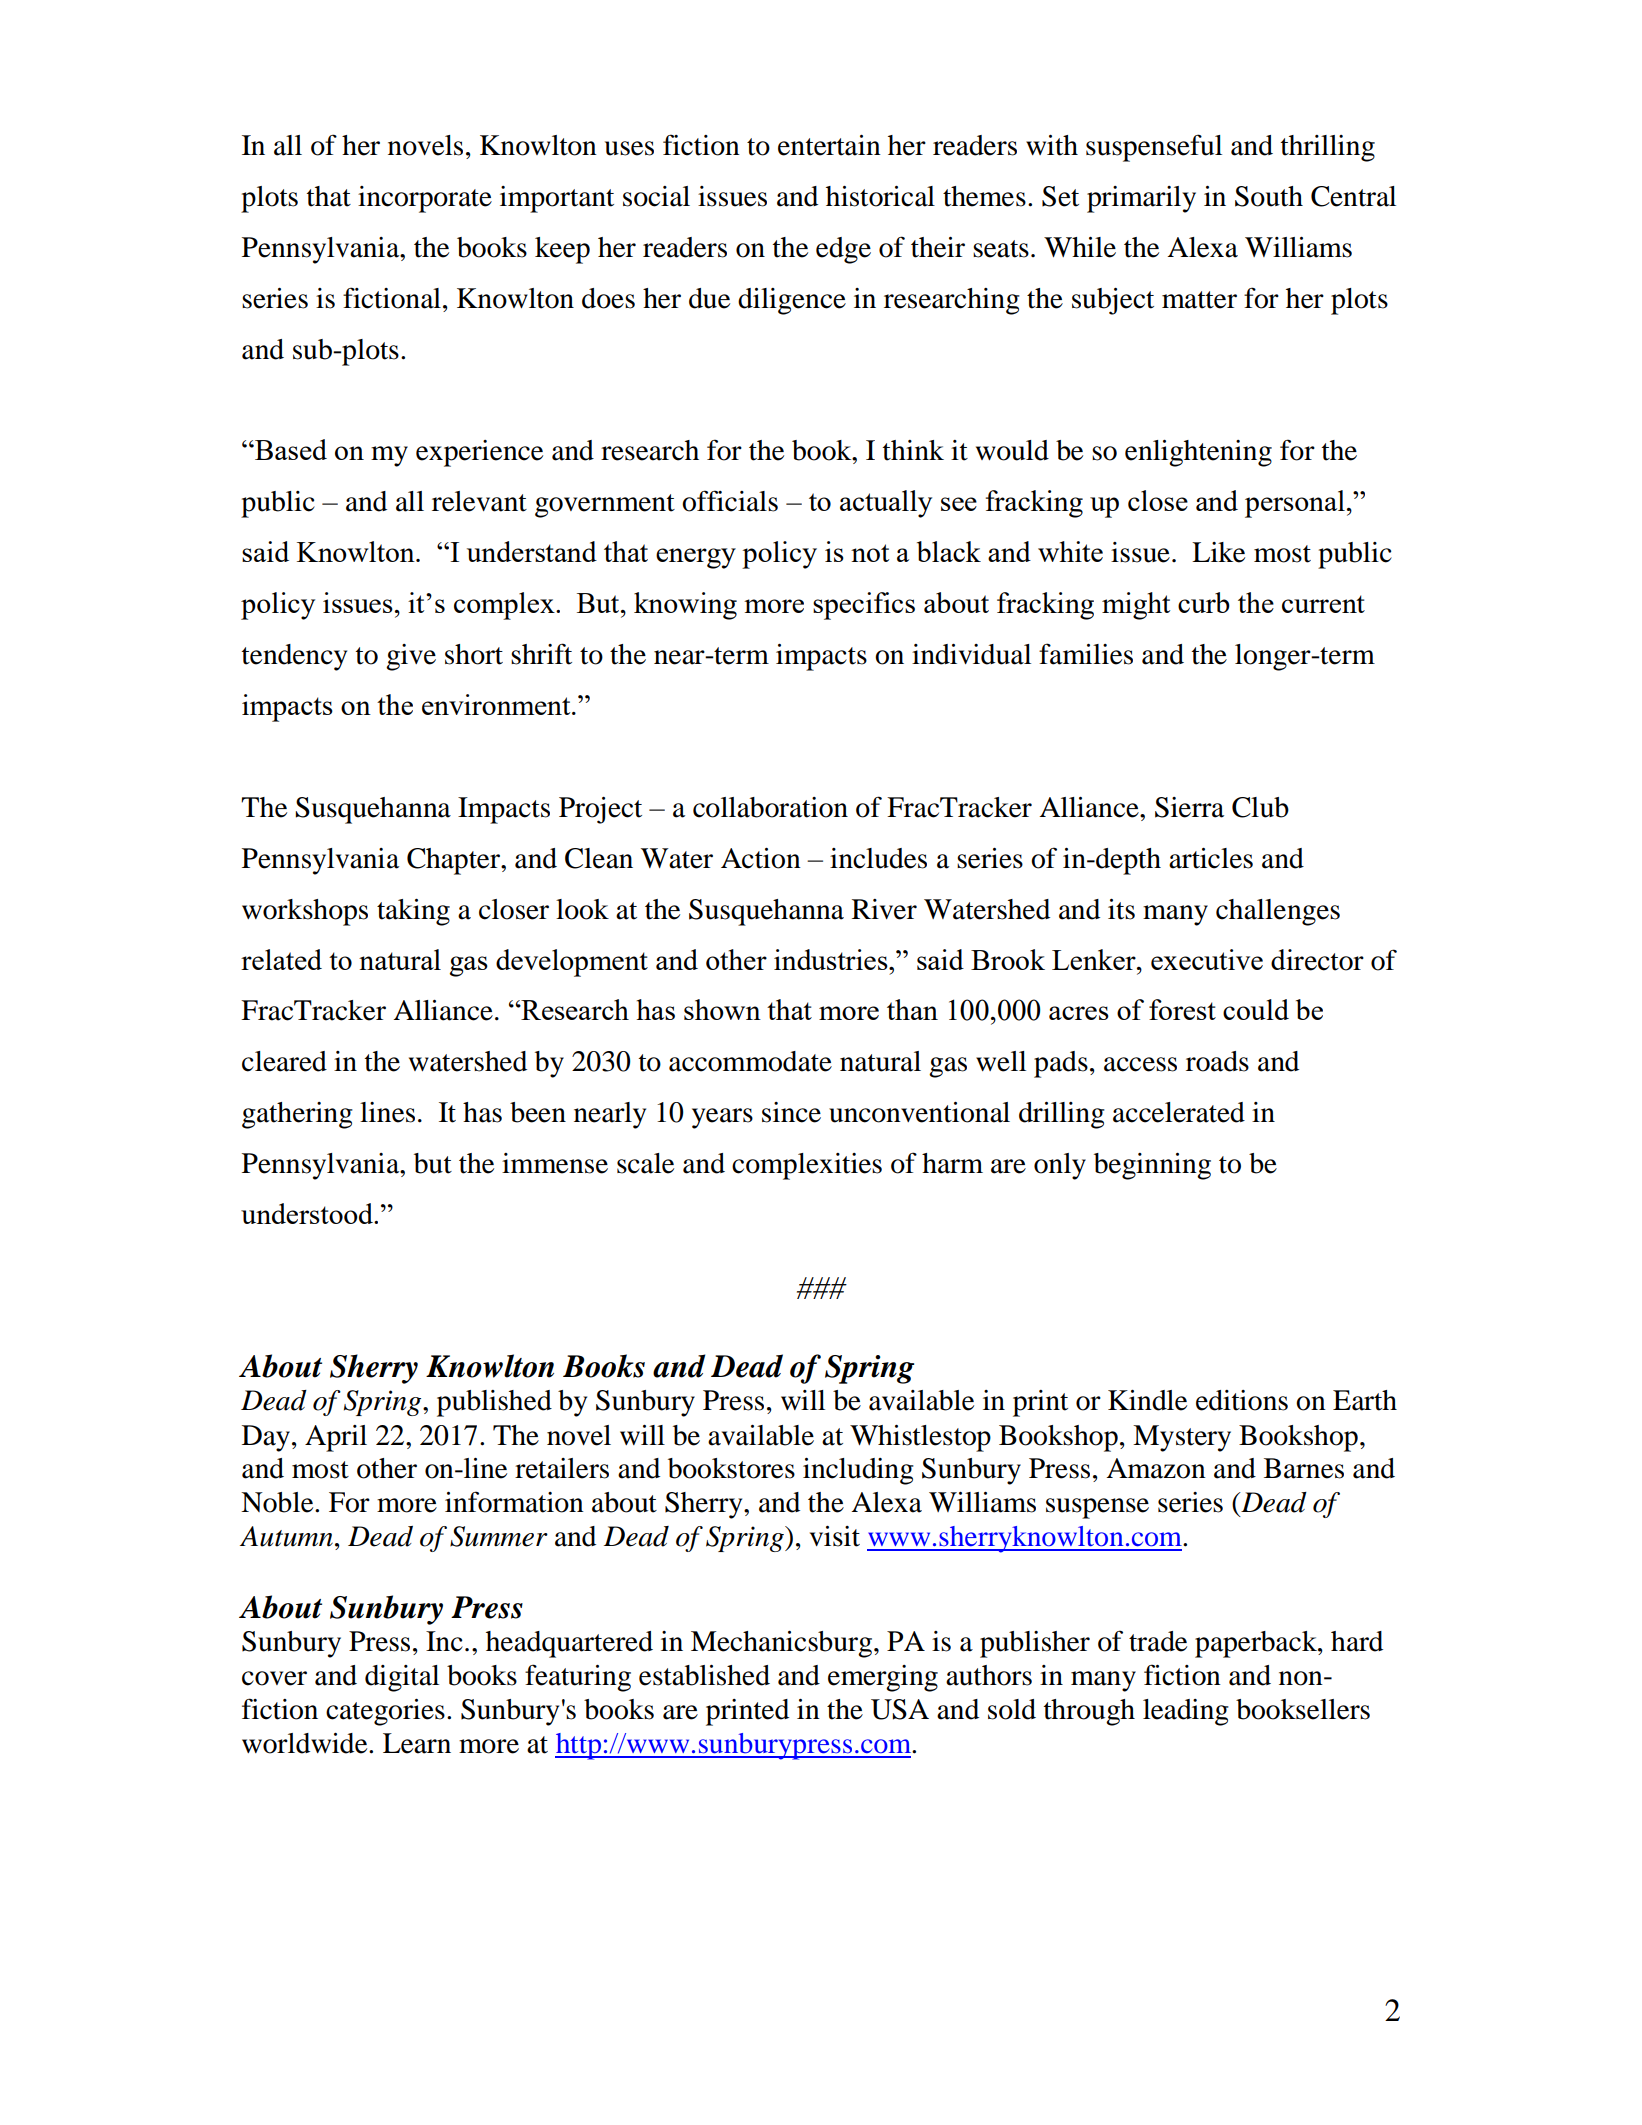 This image has width=1642, height=2125. What do you see at coordinates (1207, 959) in the image?
I see `executive` at bounding box center [1207, 959].
